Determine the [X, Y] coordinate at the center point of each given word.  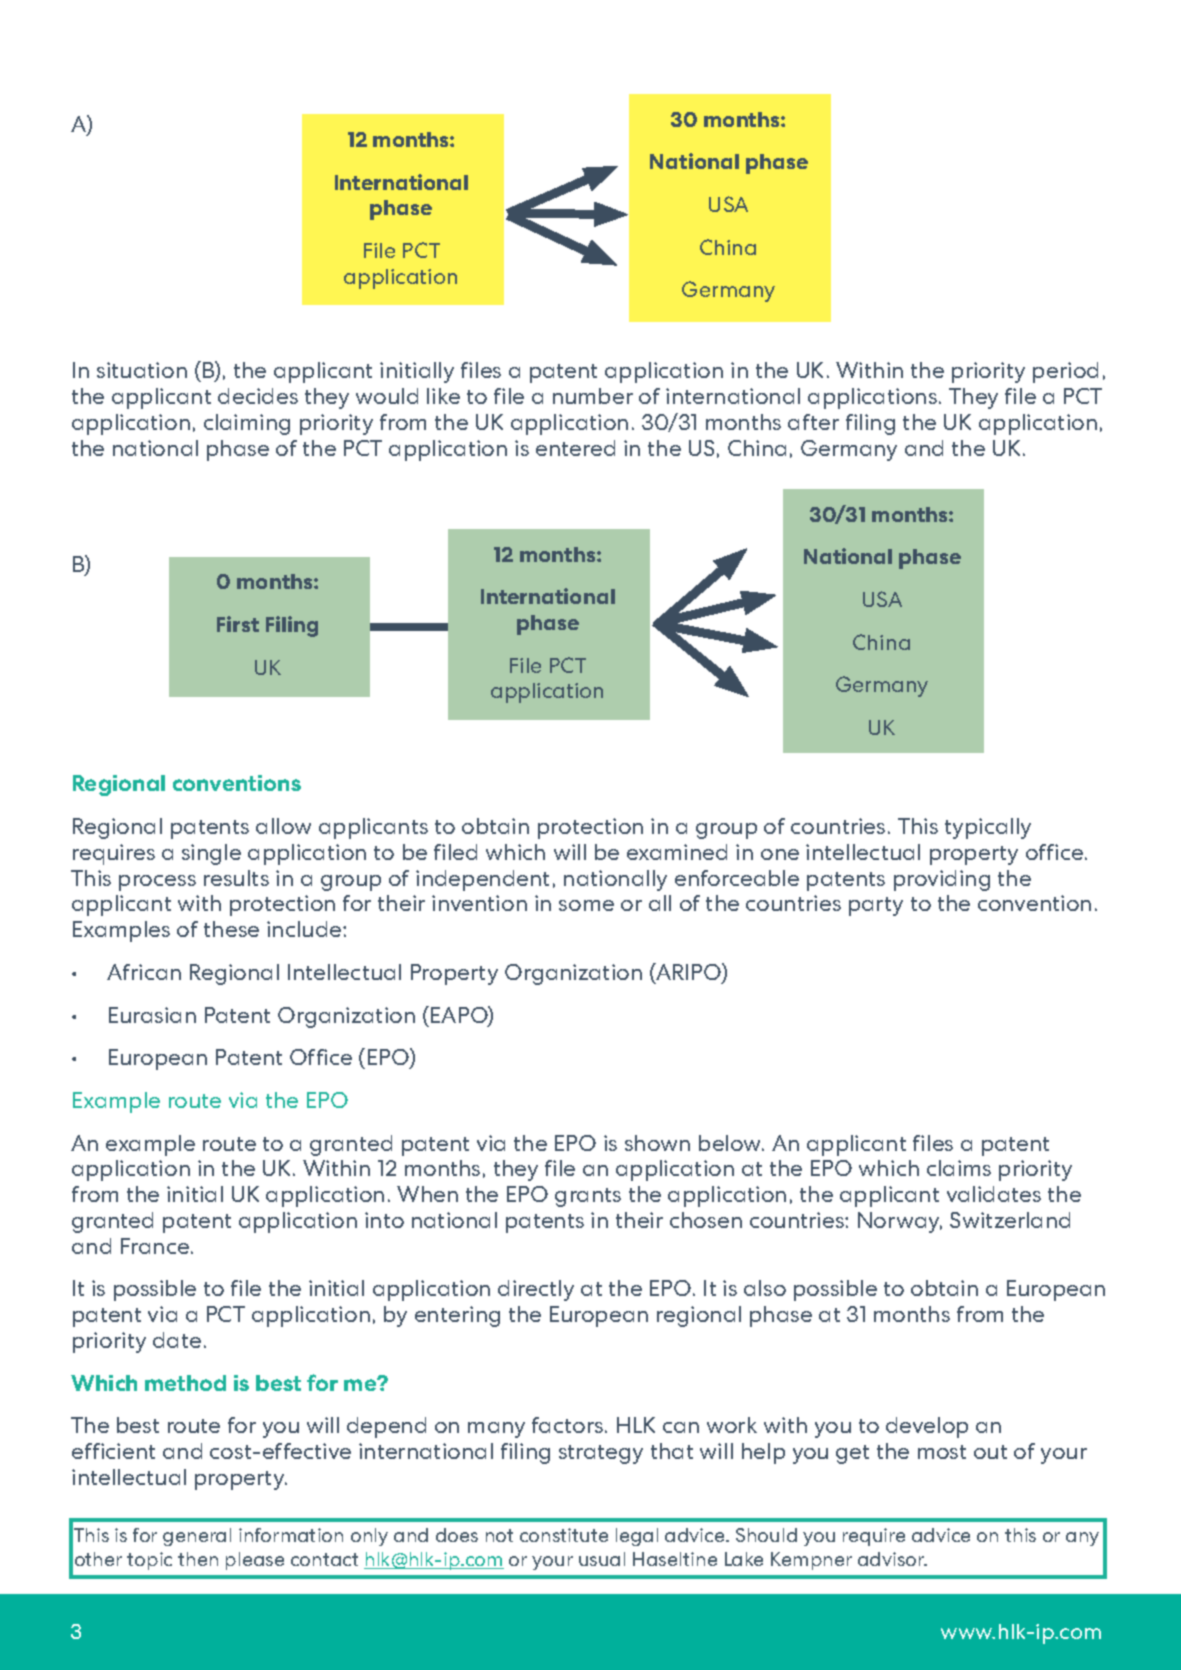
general [197, 1537]
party [876, 906]
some [586, 905]
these [231, 929]
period [1065, 372]
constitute [564, 1535]
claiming [247, 424]
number [593, 396]
